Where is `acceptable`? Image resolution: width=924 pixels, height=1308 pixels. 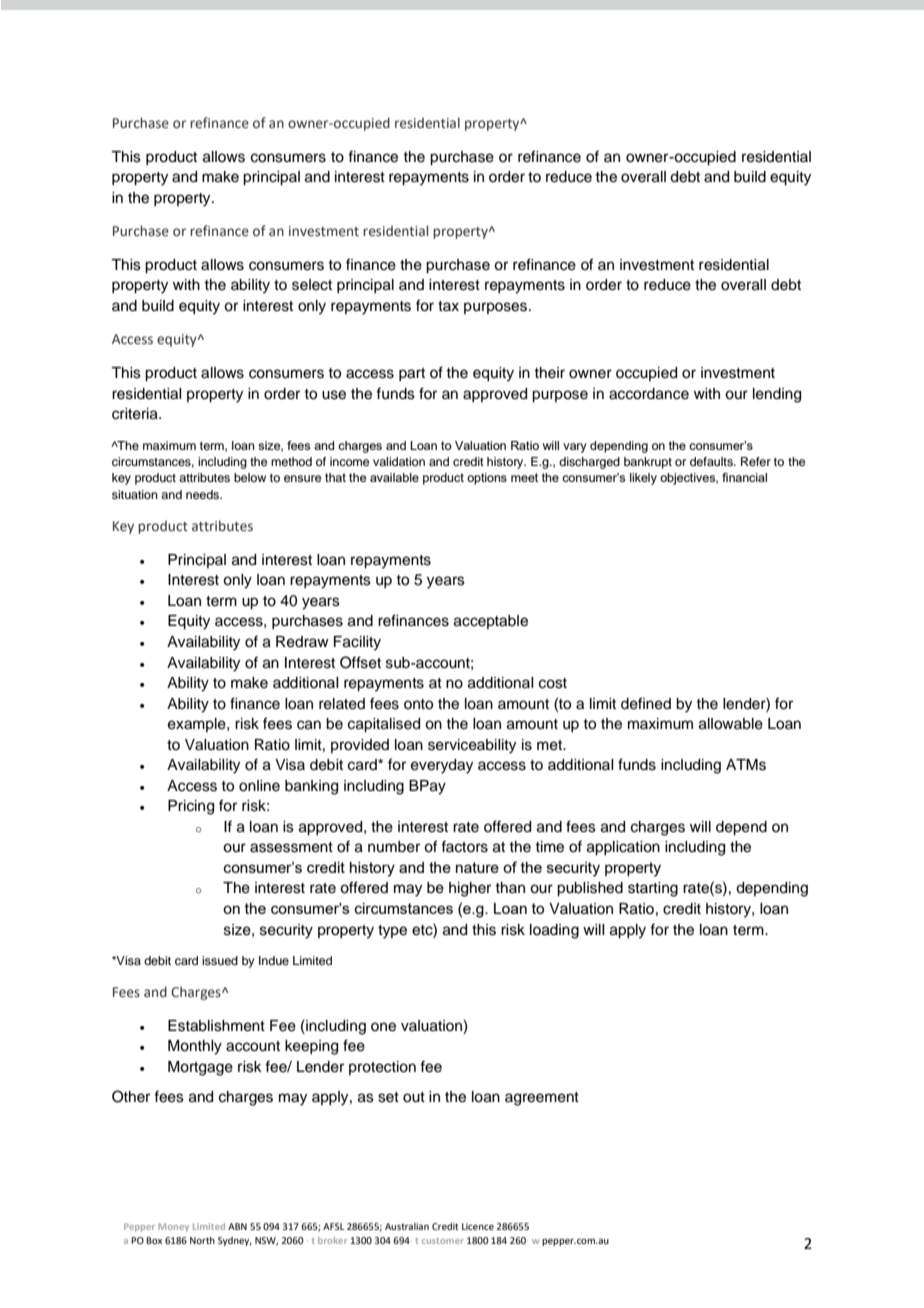
acceptable is located at coordinates (491, 622).
